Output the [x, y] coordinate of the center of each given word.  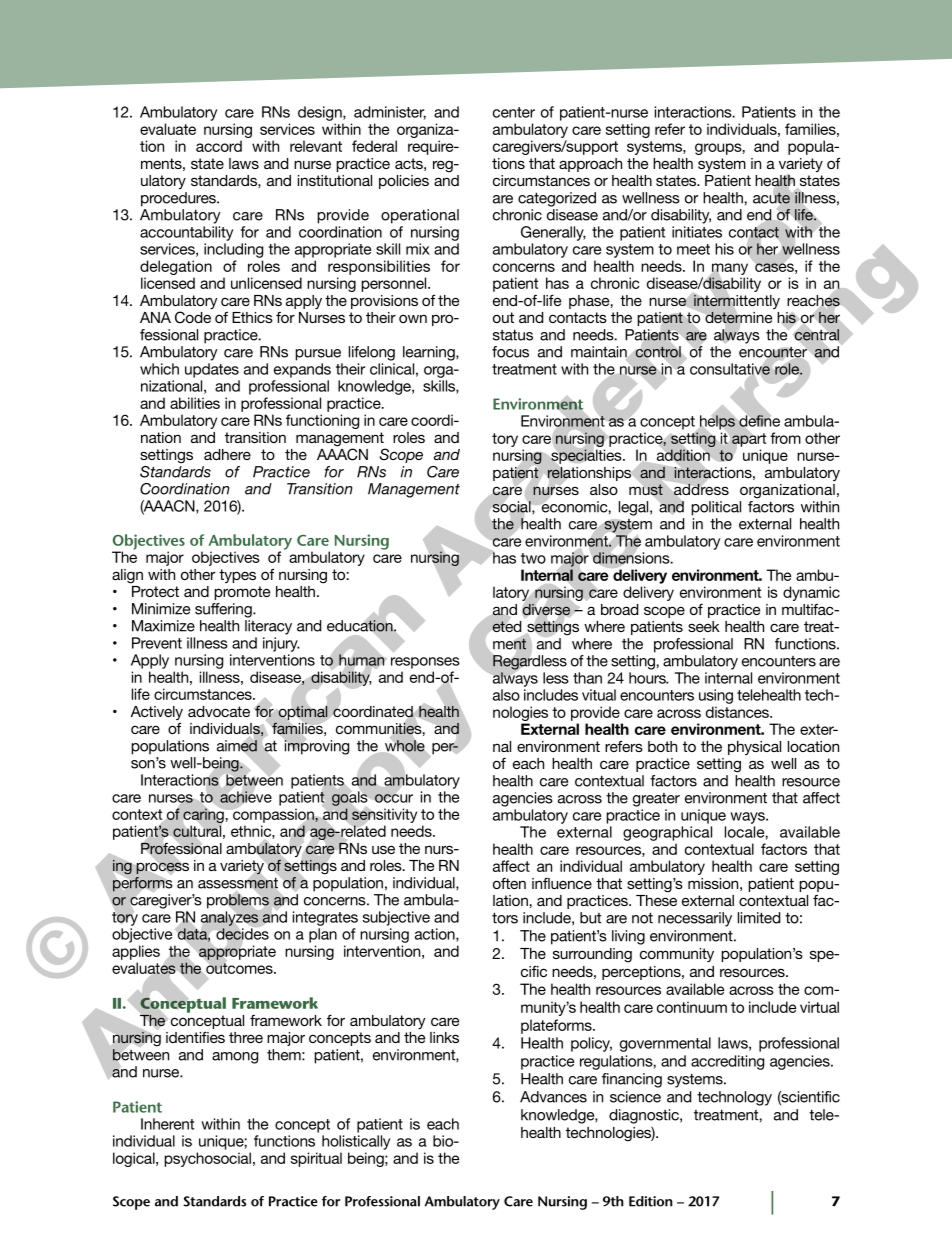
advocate [219, 711]
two [533, 558]
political [716, 508]
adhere [227, 454]
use [383, 849]
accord [219, 146]
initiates [697, 232]
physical [754, 748]
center [514, 112]
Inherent [167, 1124]
